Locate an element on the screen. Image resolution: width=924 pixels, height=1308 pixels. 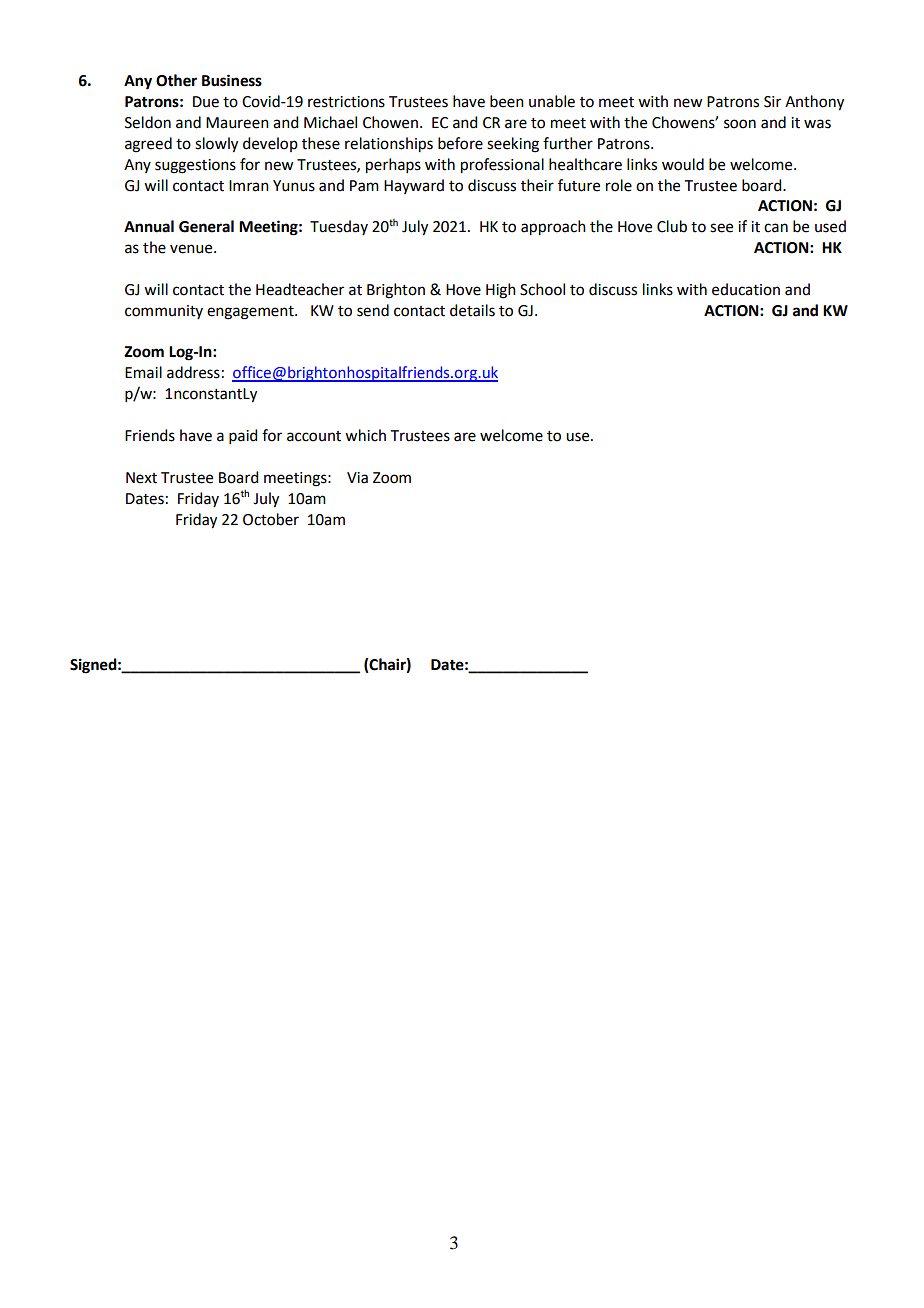
October is located at coordinates (271, 519).
